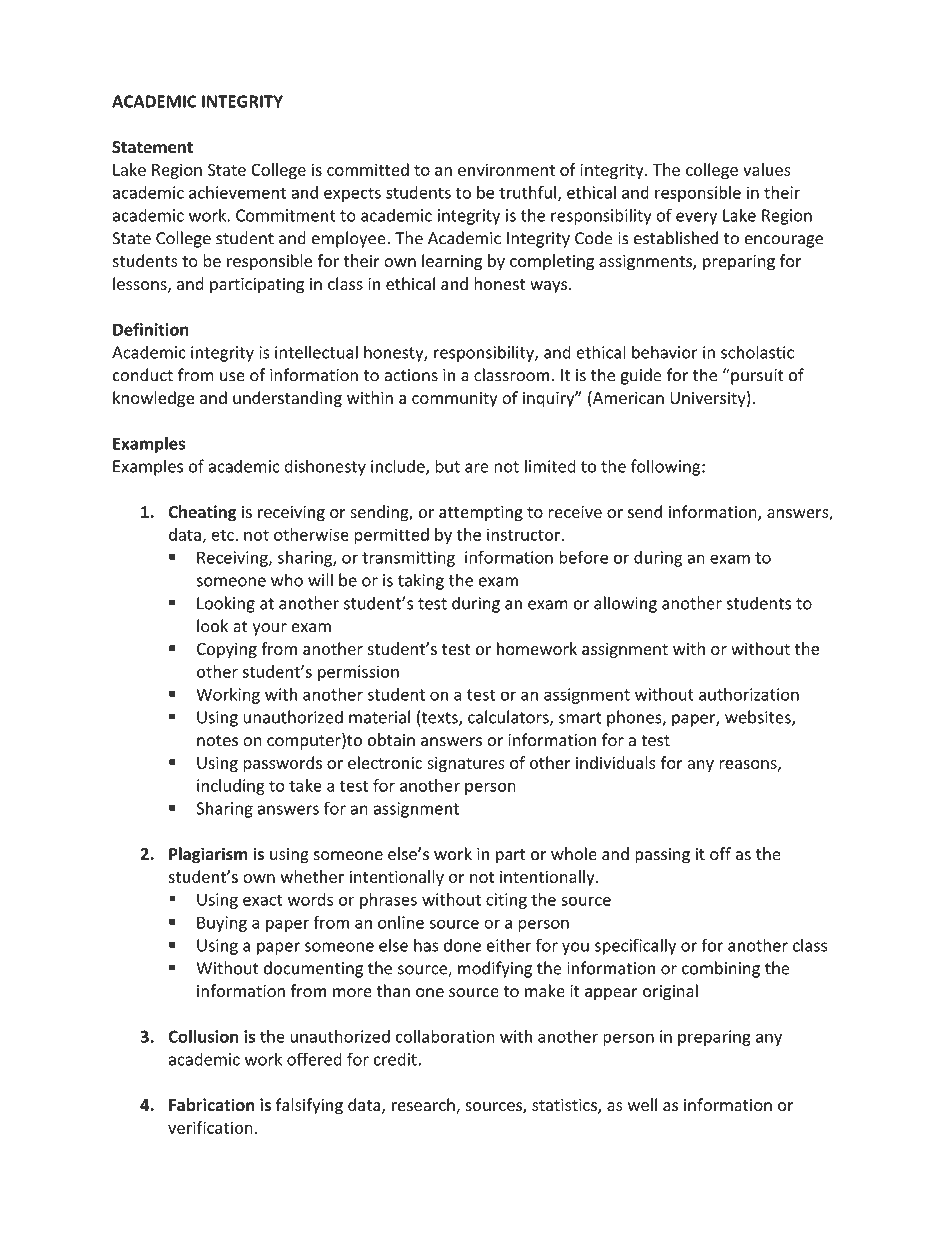  Describe the element at coordinates (642, 1105) in the page. I see `well` at that location.
